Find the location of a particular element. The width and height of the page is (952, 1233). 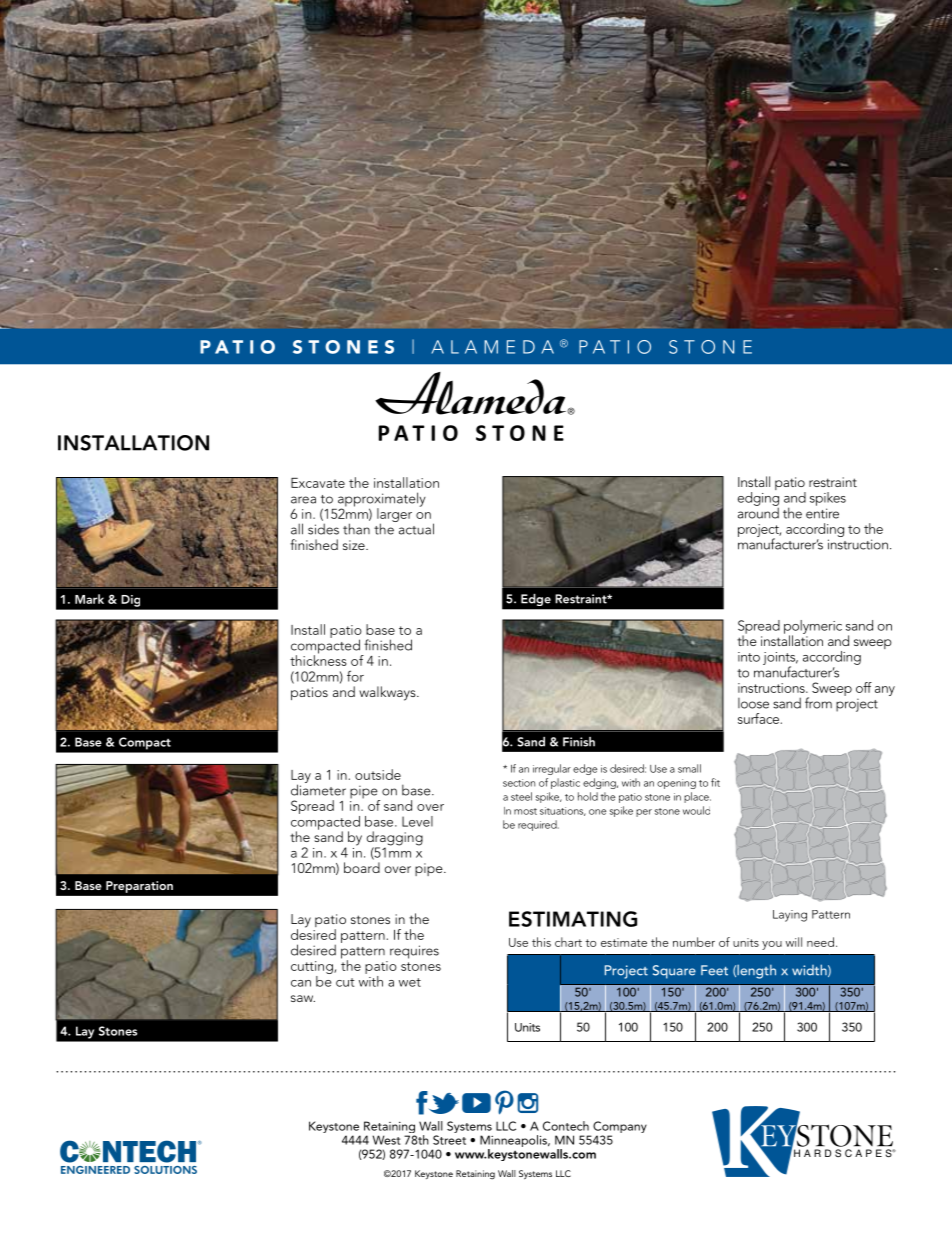

West is located at coordinates (386, 1140).
